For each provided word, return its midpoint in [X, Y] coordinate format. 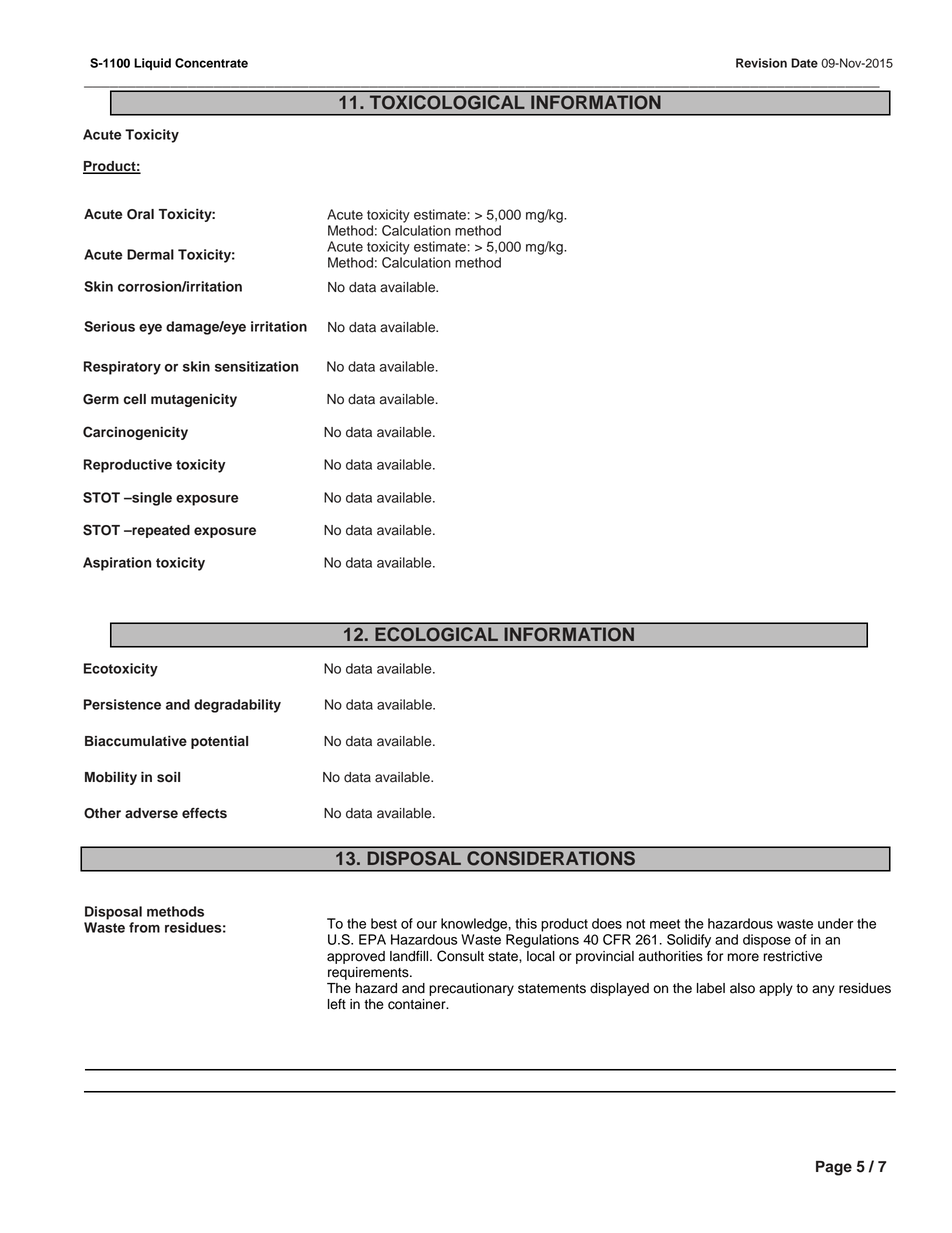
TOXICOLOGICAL [447, 102]
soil [168, 777]
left [337, 1004]
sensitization [256, 366]
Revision [761, 63]
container [418, 1004]
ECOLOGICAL [436, 634]
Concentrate [211, 63]
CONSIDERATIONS [551, 858]
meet [665, 924]
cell [134, 399]
